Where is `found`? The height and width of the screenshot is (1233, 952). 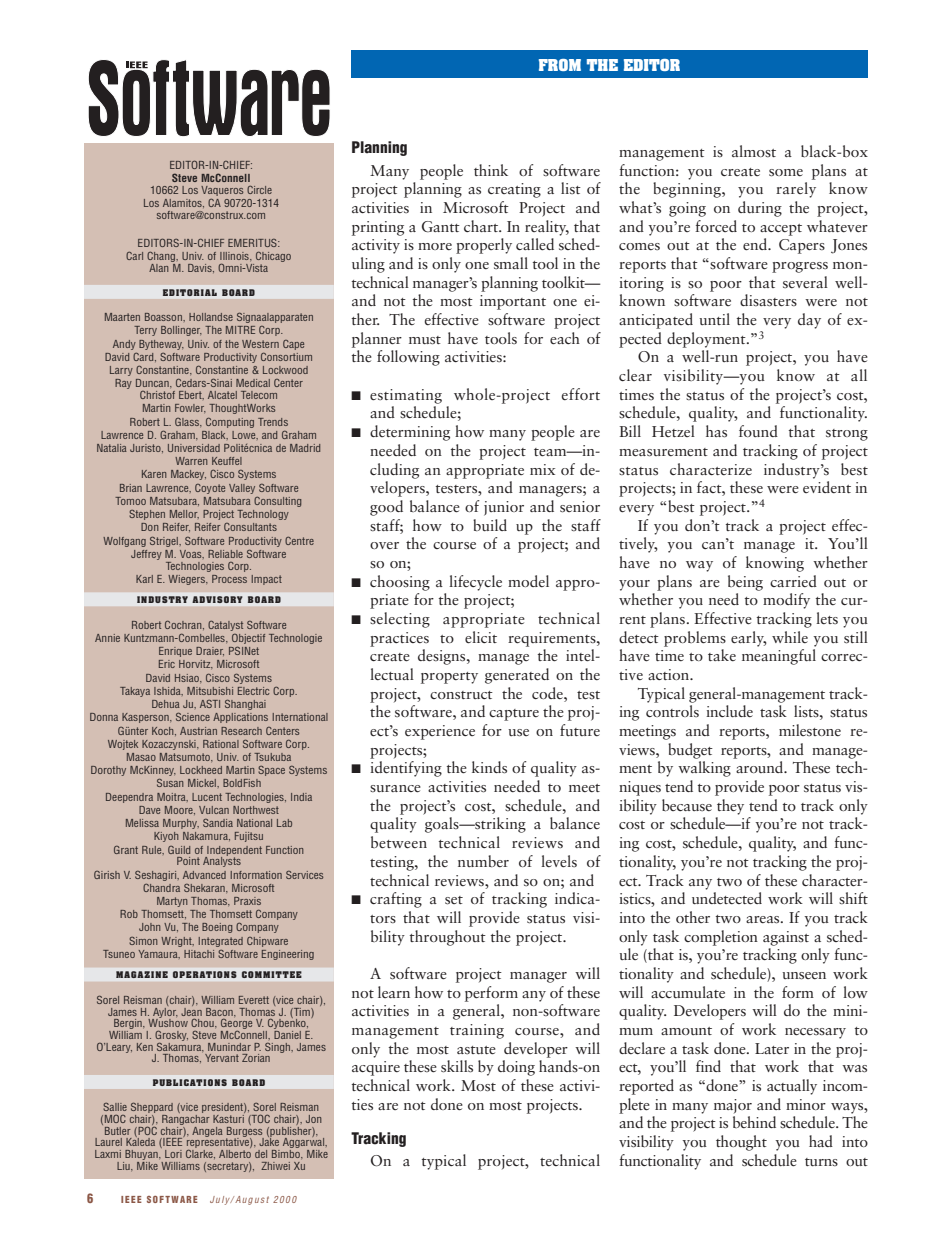
found is located at coordinates (758, 431).
